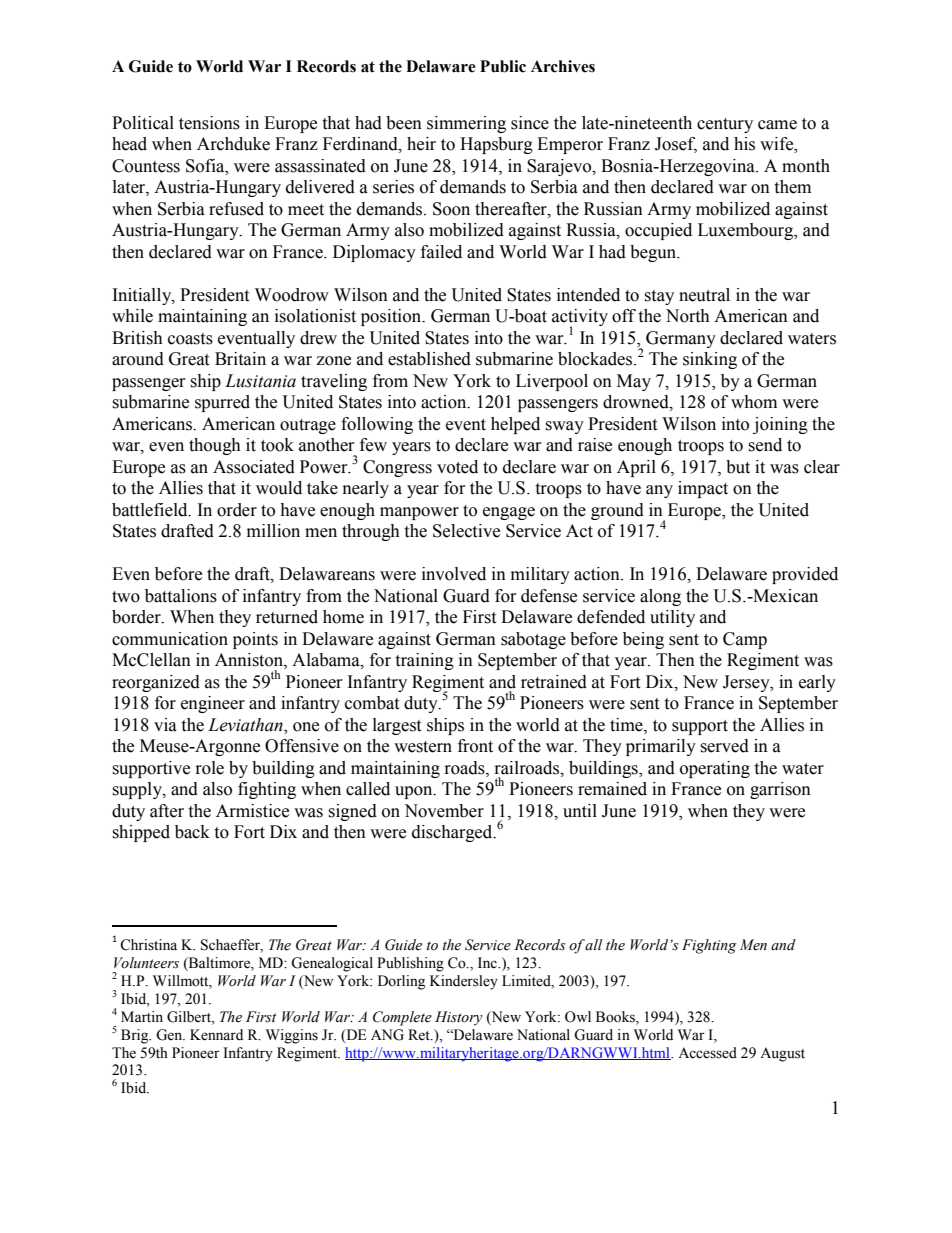  I want to click on battalions, so click(181, 596).
